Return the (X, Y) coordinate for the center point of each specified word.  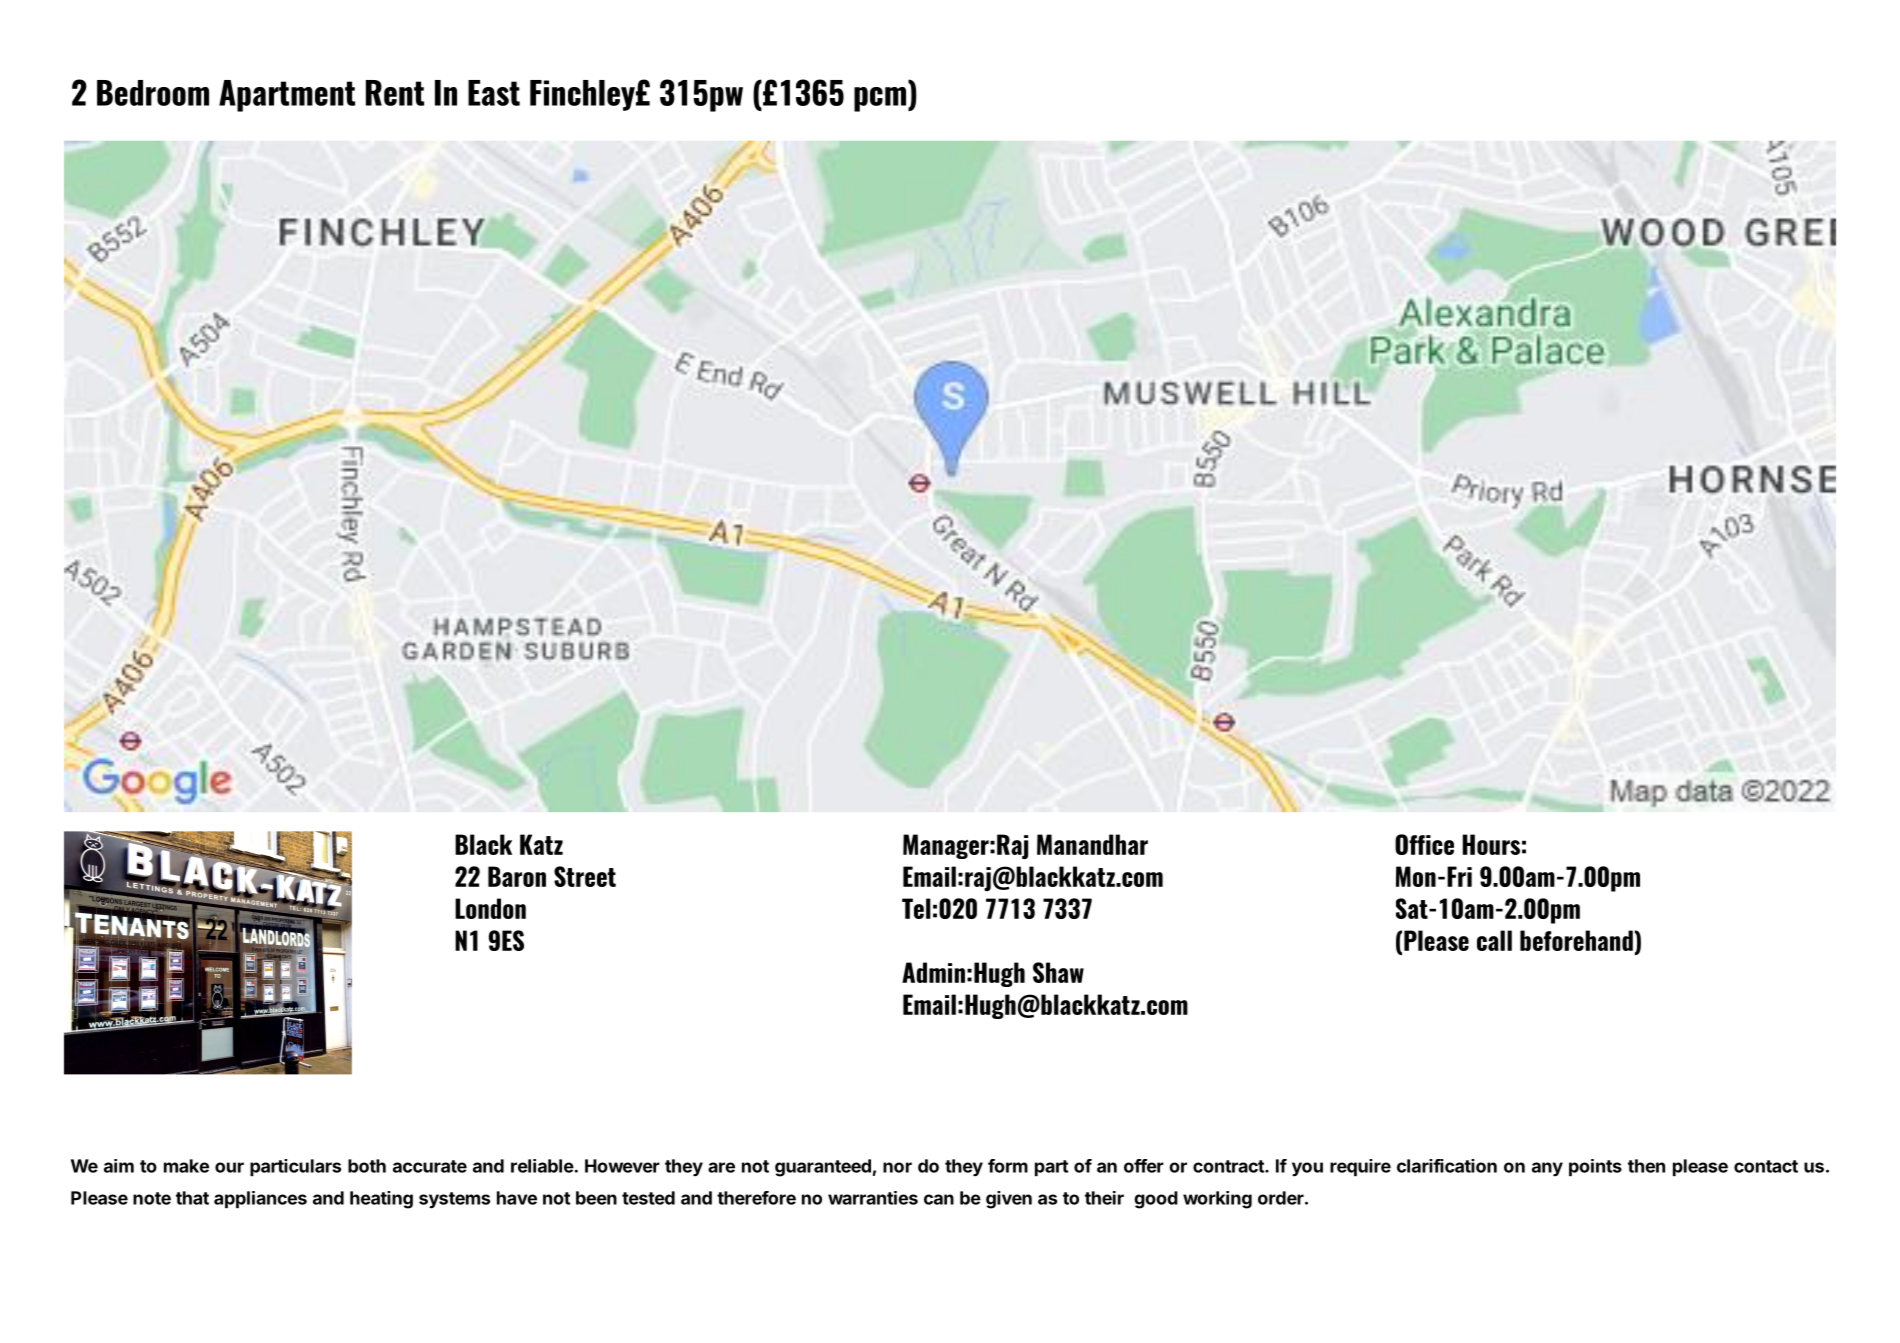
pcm (880, 99)
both (367, 1166)
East (494, 93)
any (1547, 1169)
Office (1424, 844)
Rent (395, 93)
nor (897, 1167)
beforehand (1576, 940)
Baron (517, 876)
